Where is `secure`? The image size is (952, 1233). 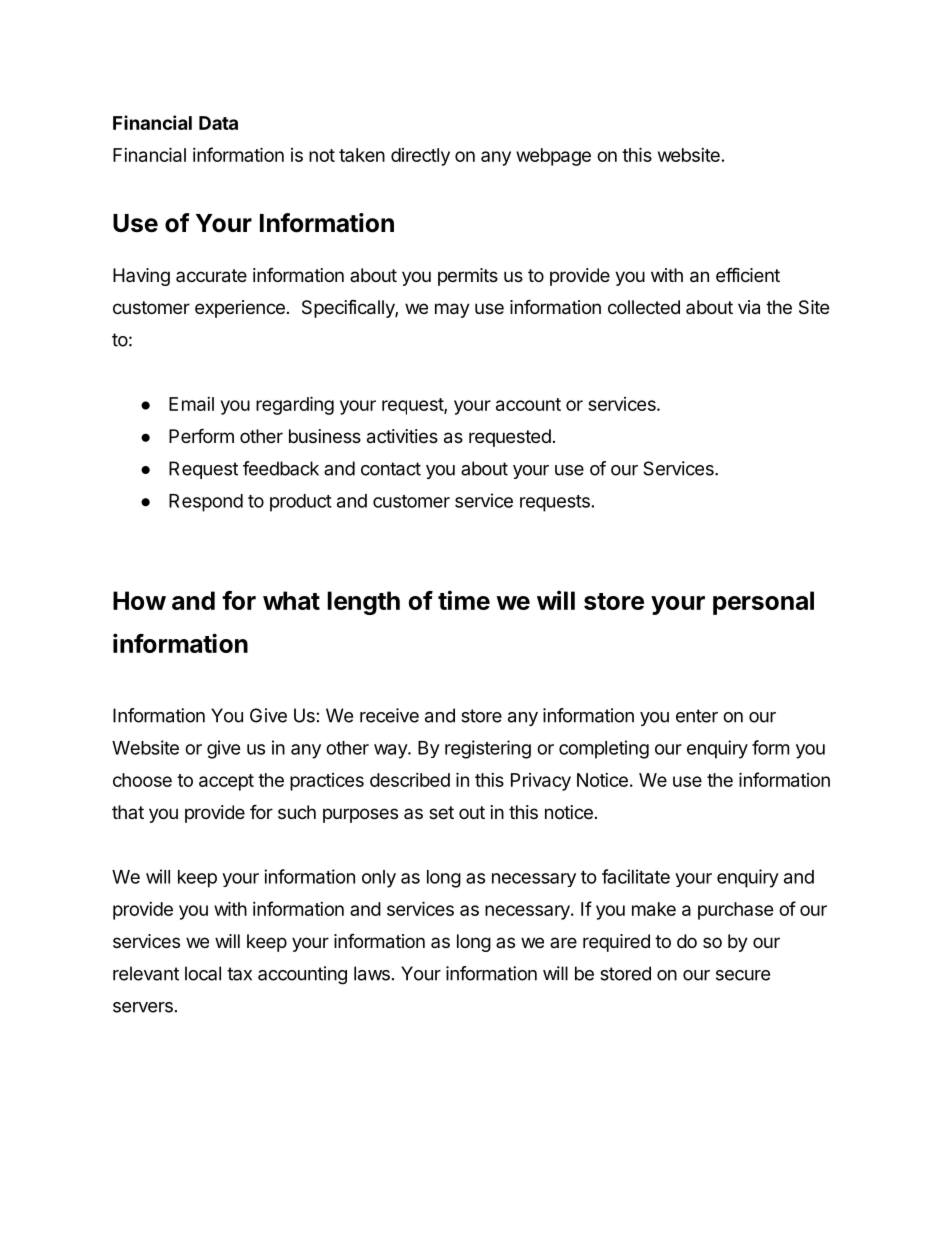
secure is located at coordinates (743, 975).
